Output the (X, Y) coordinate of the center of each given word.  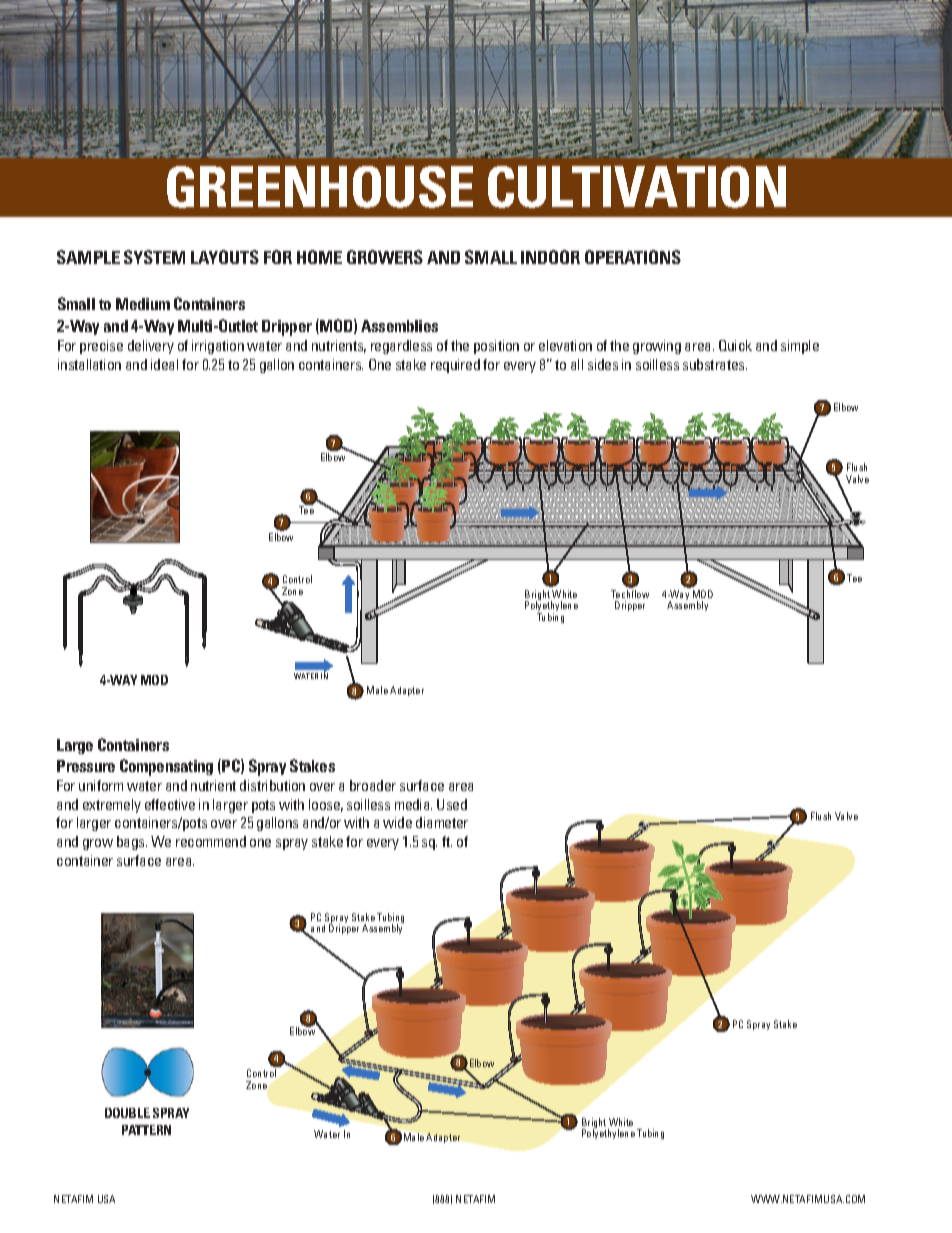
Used (452, 804)
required (455, 366)
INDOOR (550, 257)
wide (397, 822)
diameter (442, 822)
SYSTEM (154, 257)
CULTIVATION (637, 187)
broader (373, 785)
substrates (715, 364)
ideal (164, 364)
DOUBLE (127, 1113)
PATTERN (146, 1130)
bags (132, 843)
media (413, 804)
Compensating (166, 767)
